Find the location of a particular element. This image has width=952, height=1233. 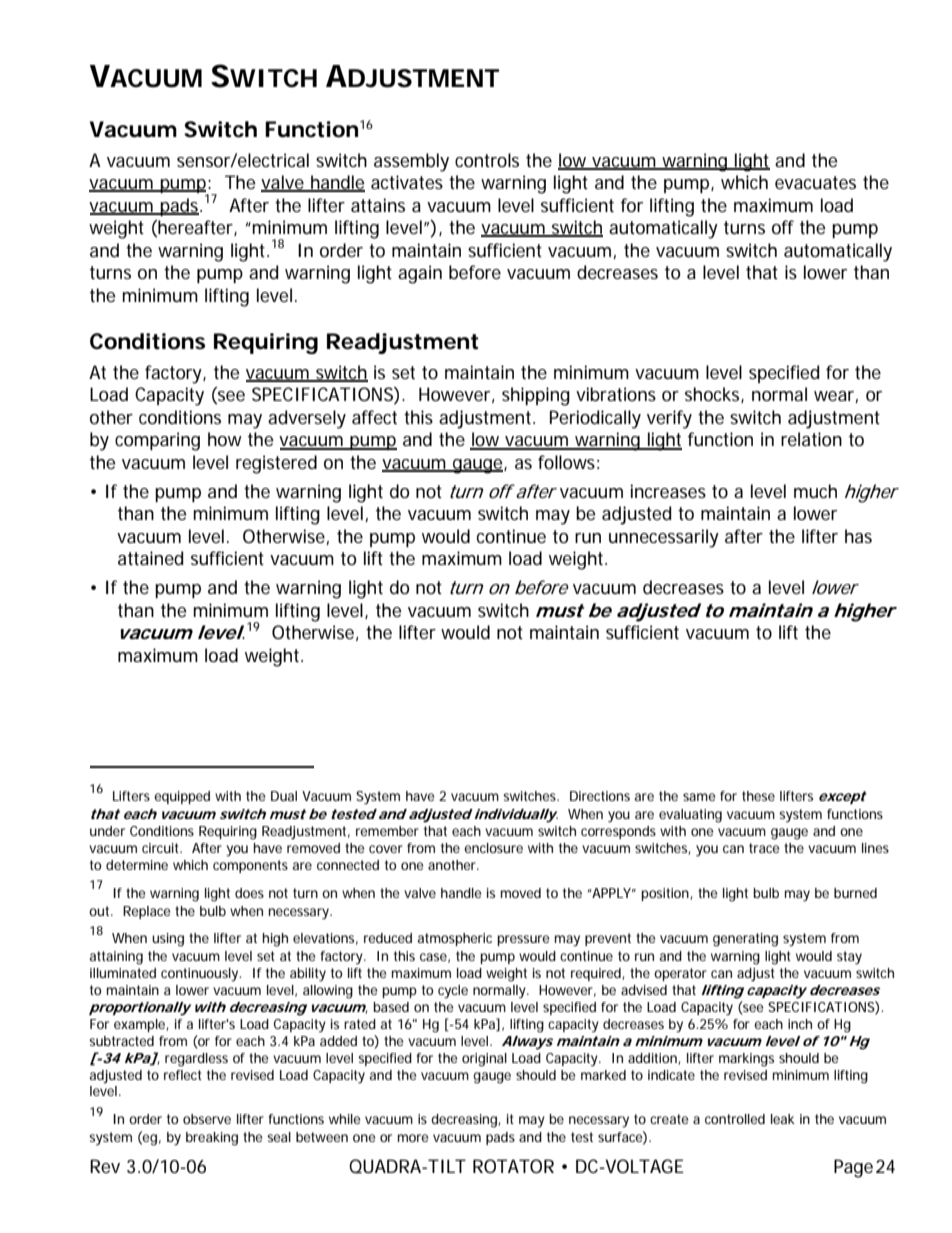

attains is located at coordinates (378, 205).
